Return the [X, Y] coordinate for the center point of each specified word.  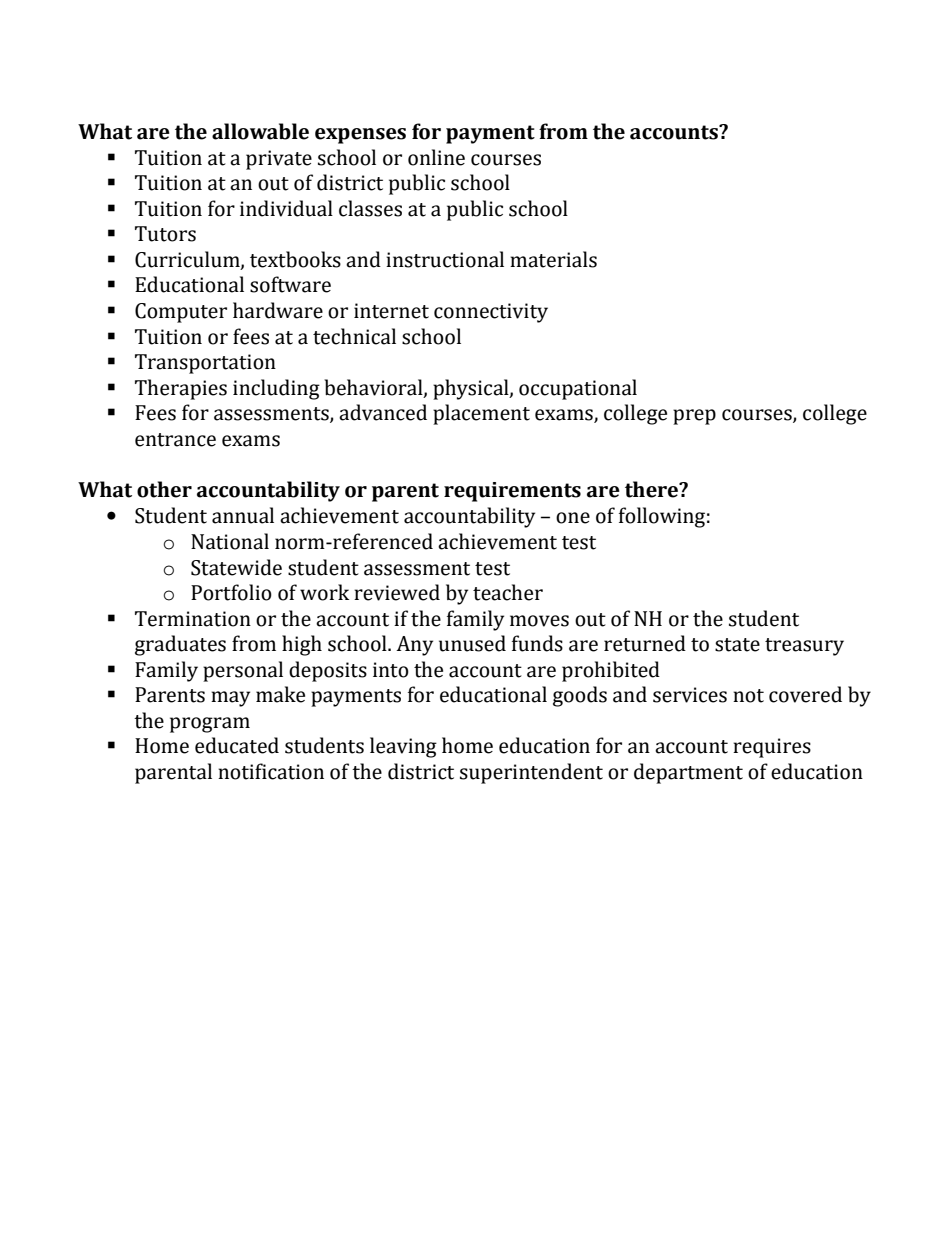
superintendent [531, 773]
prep [694, 417]
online [436, 157]
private [279, 160]
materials [553, 259]
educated [237, 745]
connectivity [491, 313]
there [653, 489]
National [230, 541]
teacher [508, 592]
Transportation [205, 364]
